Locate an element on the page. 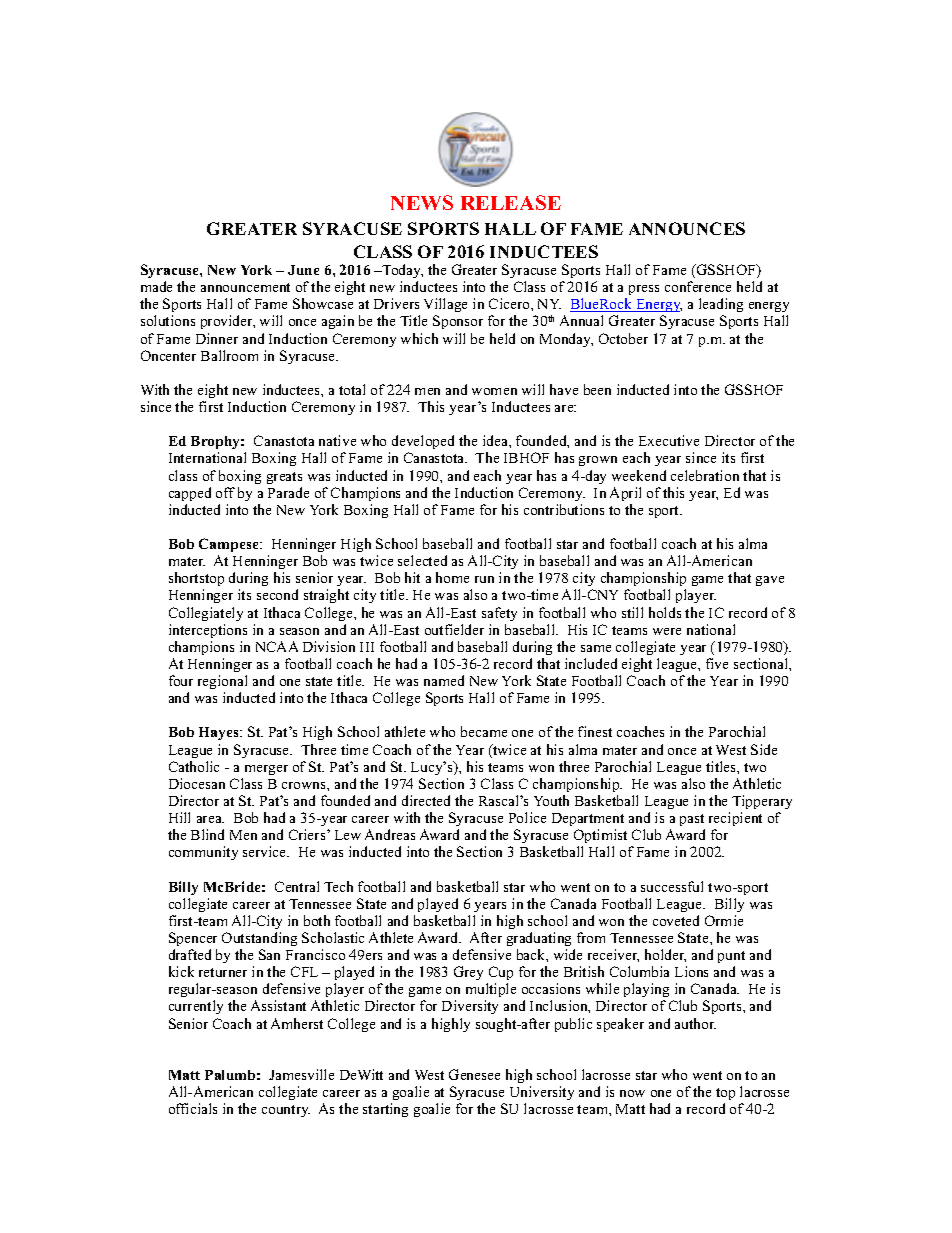 This image has width=952, height=1233. past is located at coordinates (692, 820).
